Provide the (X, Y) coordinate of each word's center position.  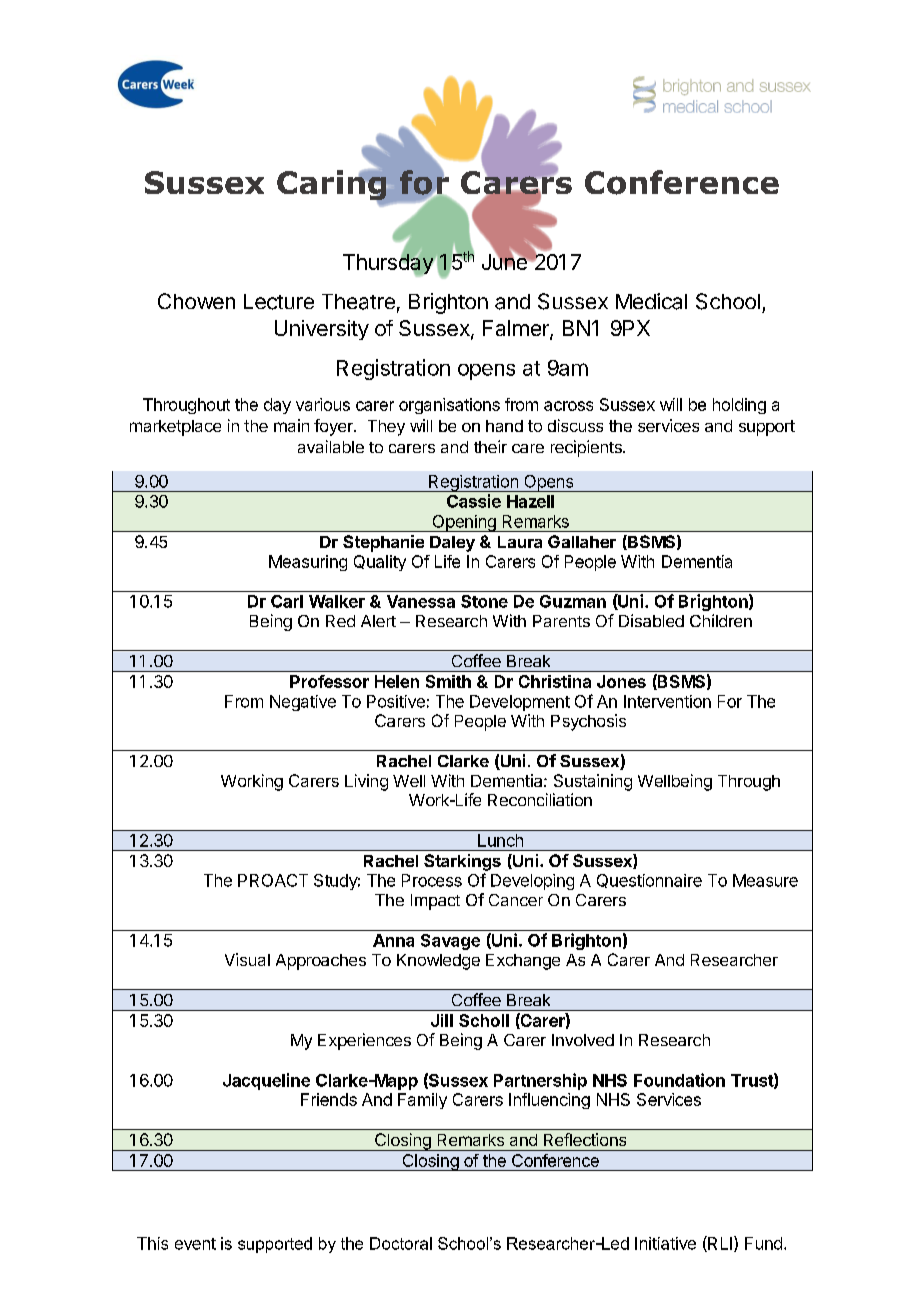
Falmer (517, 329)
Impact (435, 902)
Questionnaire (649, 881)
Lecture (279, 302)
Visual (247, 959)
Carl (287, 601)
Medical (651, 301)
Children (721, 620)
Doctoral (401, 1243)
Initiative (665, 1243)
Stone (484, 601)
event (195, 1244)
